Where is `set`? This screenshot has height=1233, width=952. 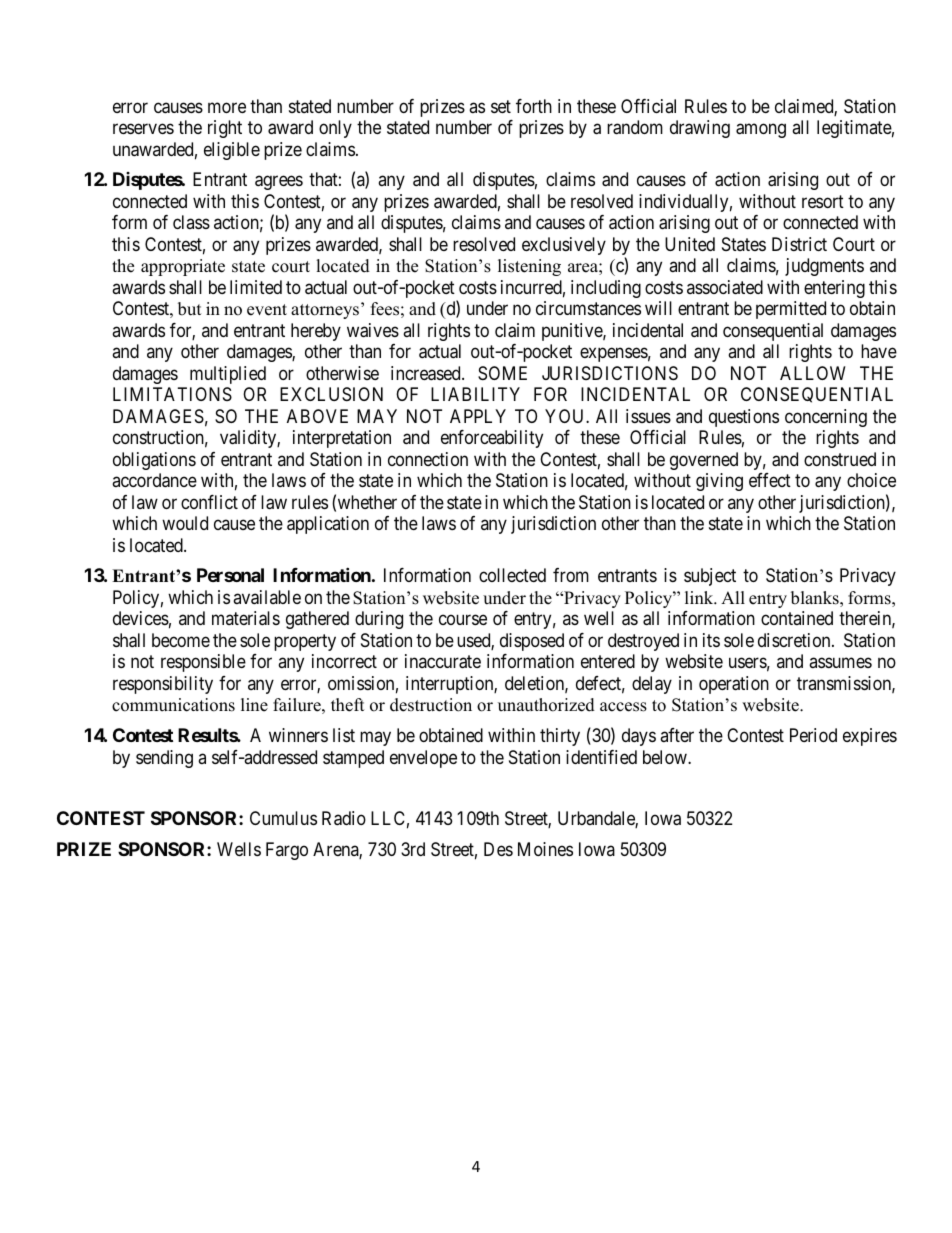
set is located at coordinates (501, 106).
